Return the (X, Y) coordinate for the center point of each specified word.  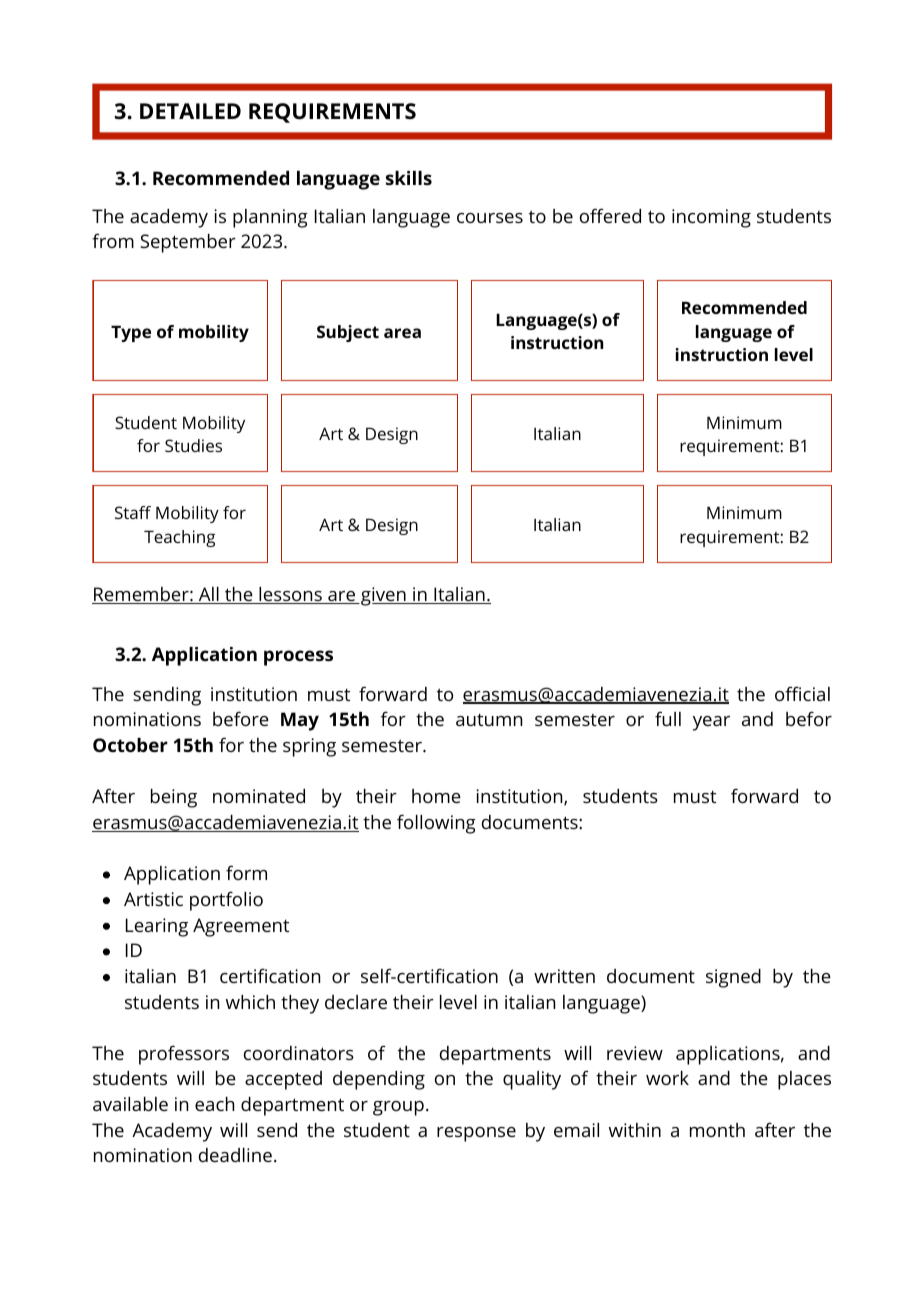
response (476, 1134)
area (402, 333)
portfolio (226, 901)
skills (409, 178)
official (802, 693)
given (383, 596)
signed (733, 978)
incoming (711, 218)
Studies (193, 445)
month (717, 1130)
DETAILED (190, 111)
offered (610, 215)
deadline (235, 1155)
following (436, 824)
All (208, 595)
